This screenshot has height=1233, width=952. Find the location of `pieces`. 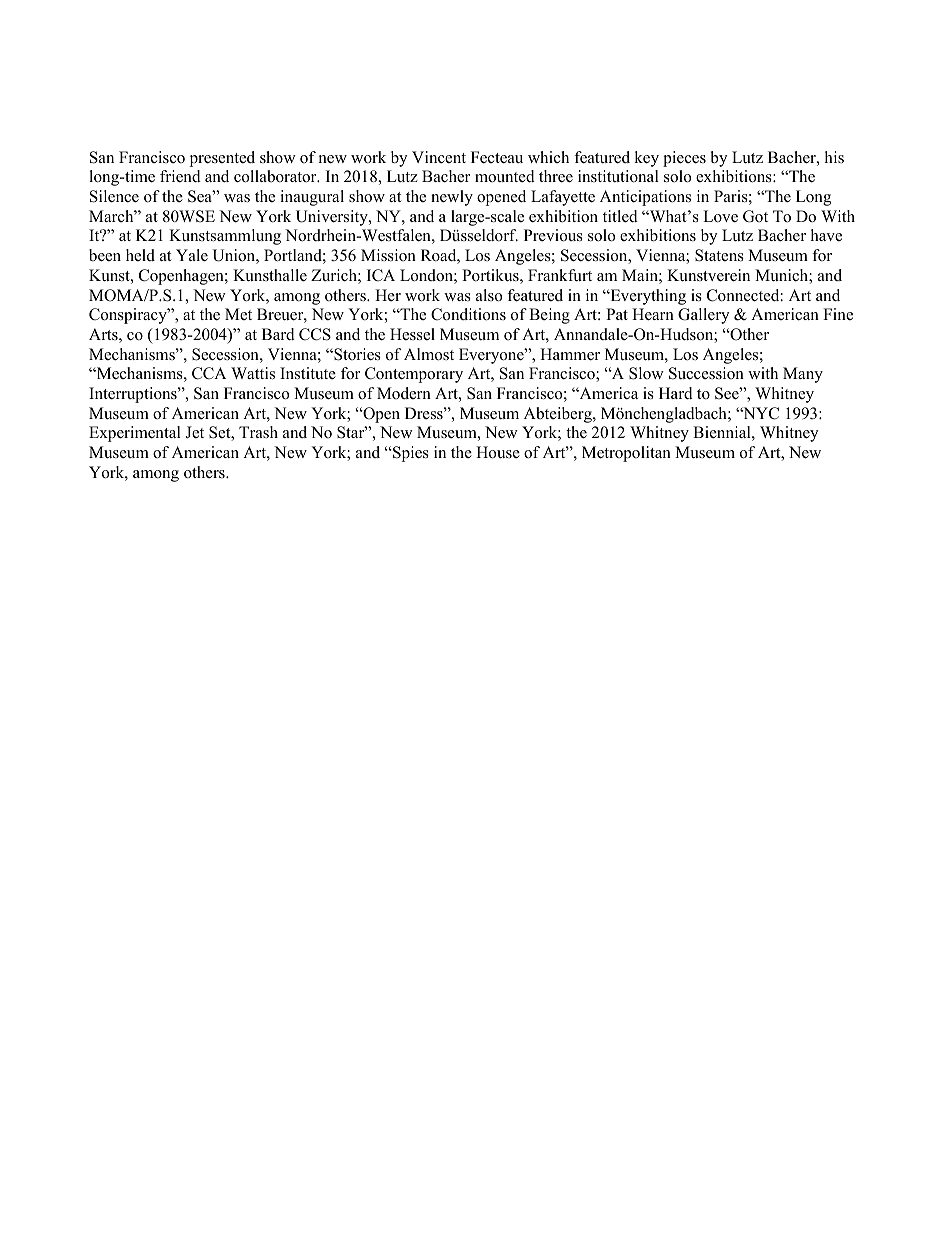

pieces is located at coordinates (684, 159).
